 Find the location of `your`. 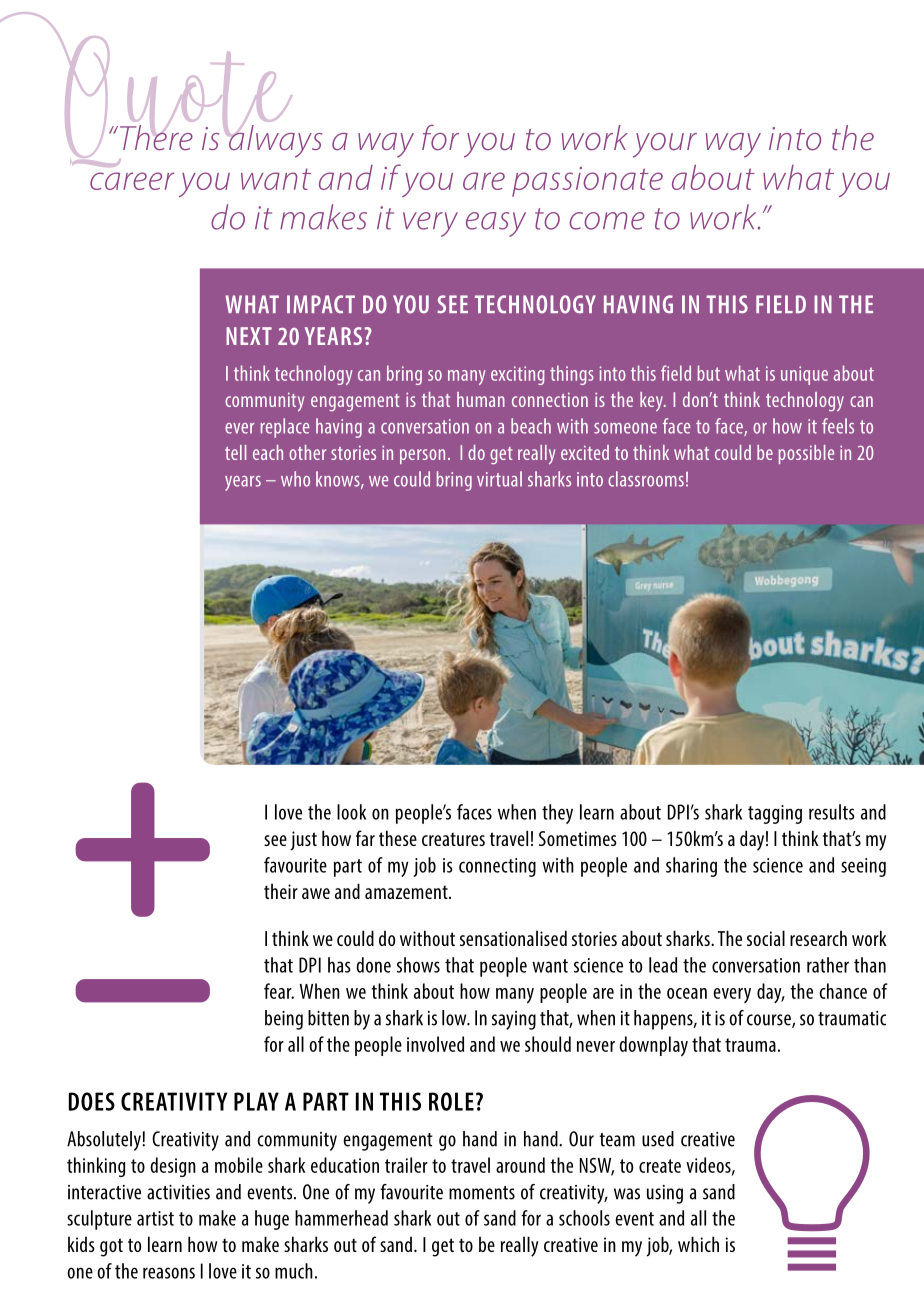

your is located at coordinates (665, 145).
